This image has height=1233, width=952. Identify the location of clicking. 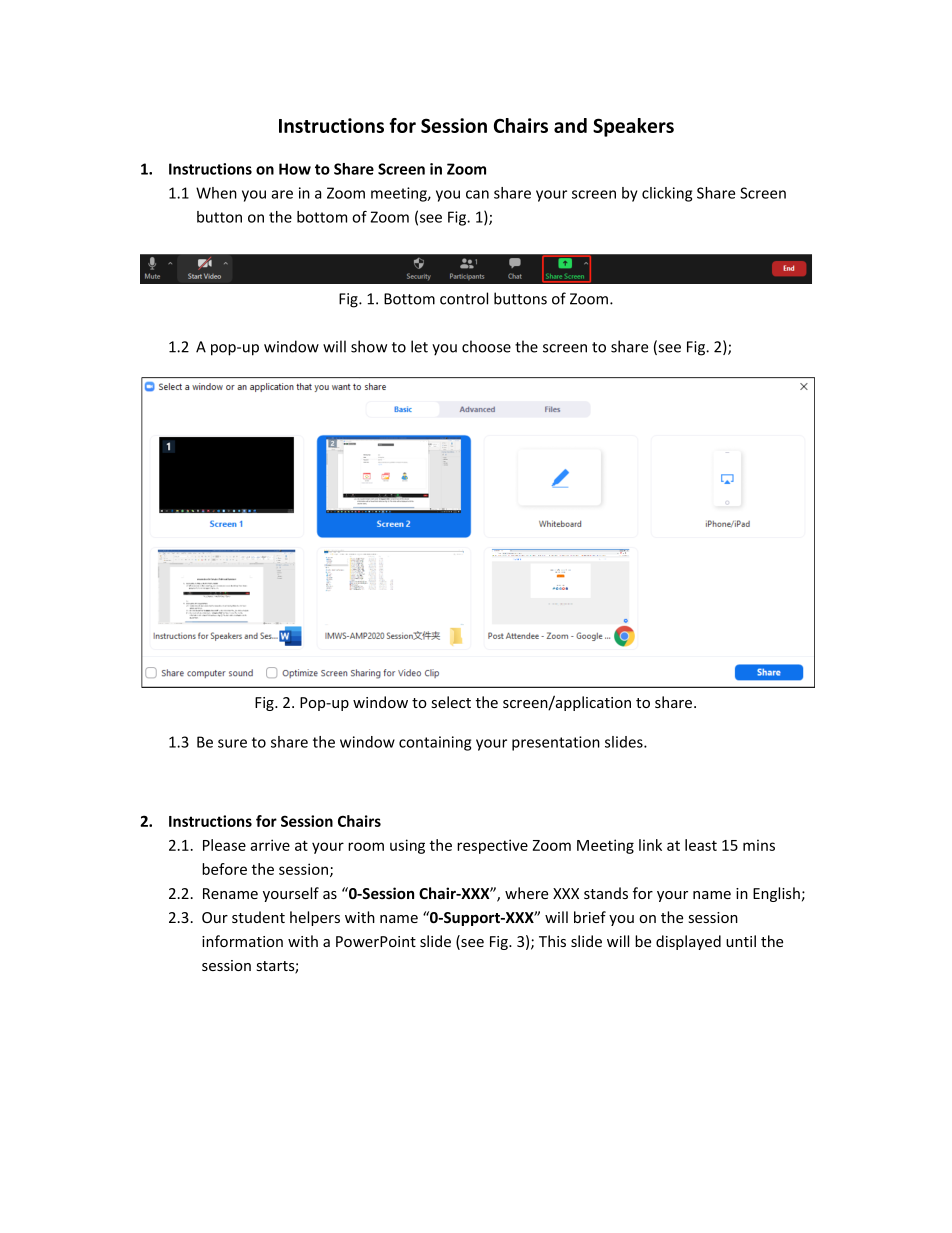
(667, 194).
